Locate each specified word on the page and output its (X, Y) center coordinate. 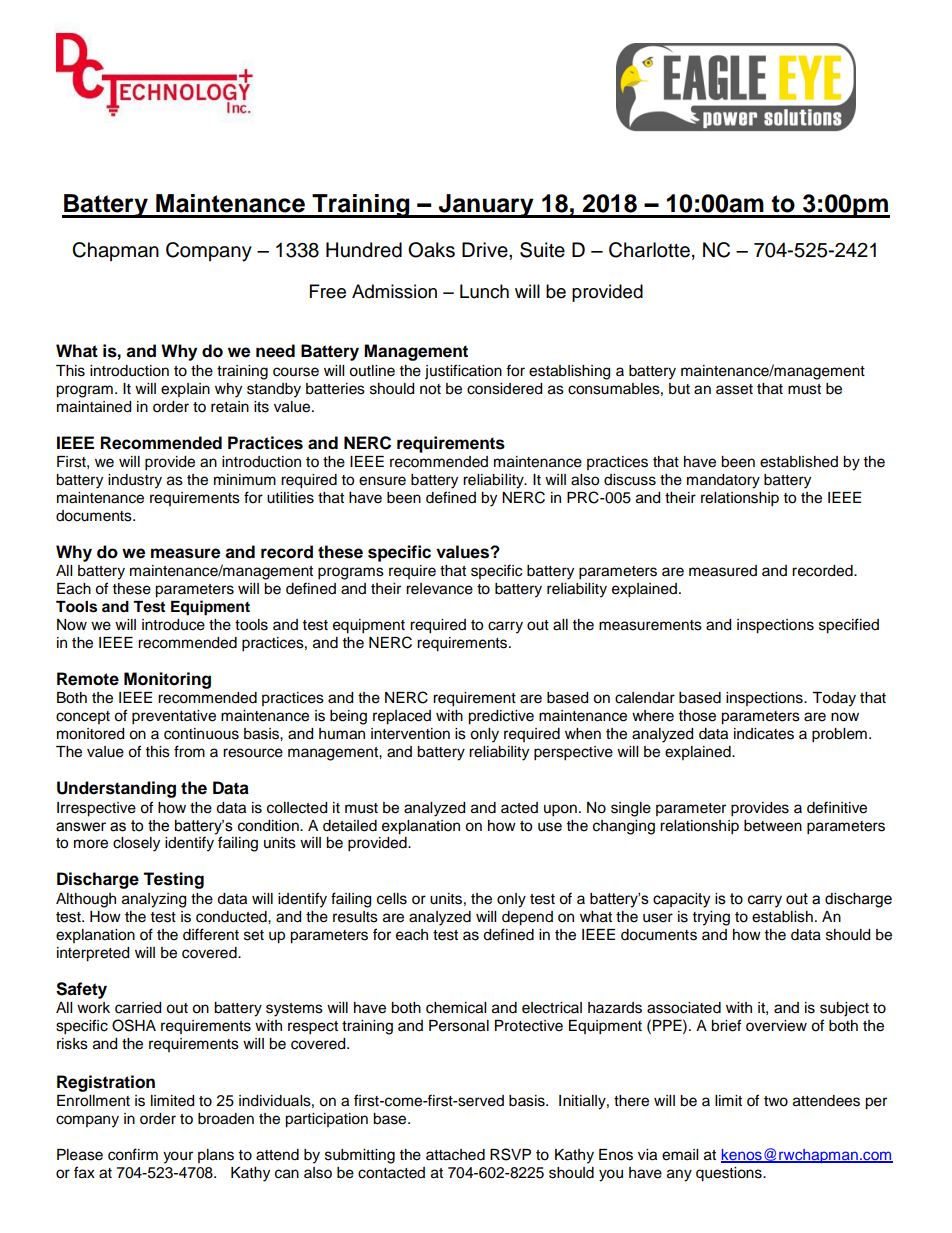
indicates (764, 734)
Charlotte (649, 250)
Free (328, 291)
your (178, 1157)
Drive (486, 250)
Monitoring (167, 680)
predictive (501, 717)
